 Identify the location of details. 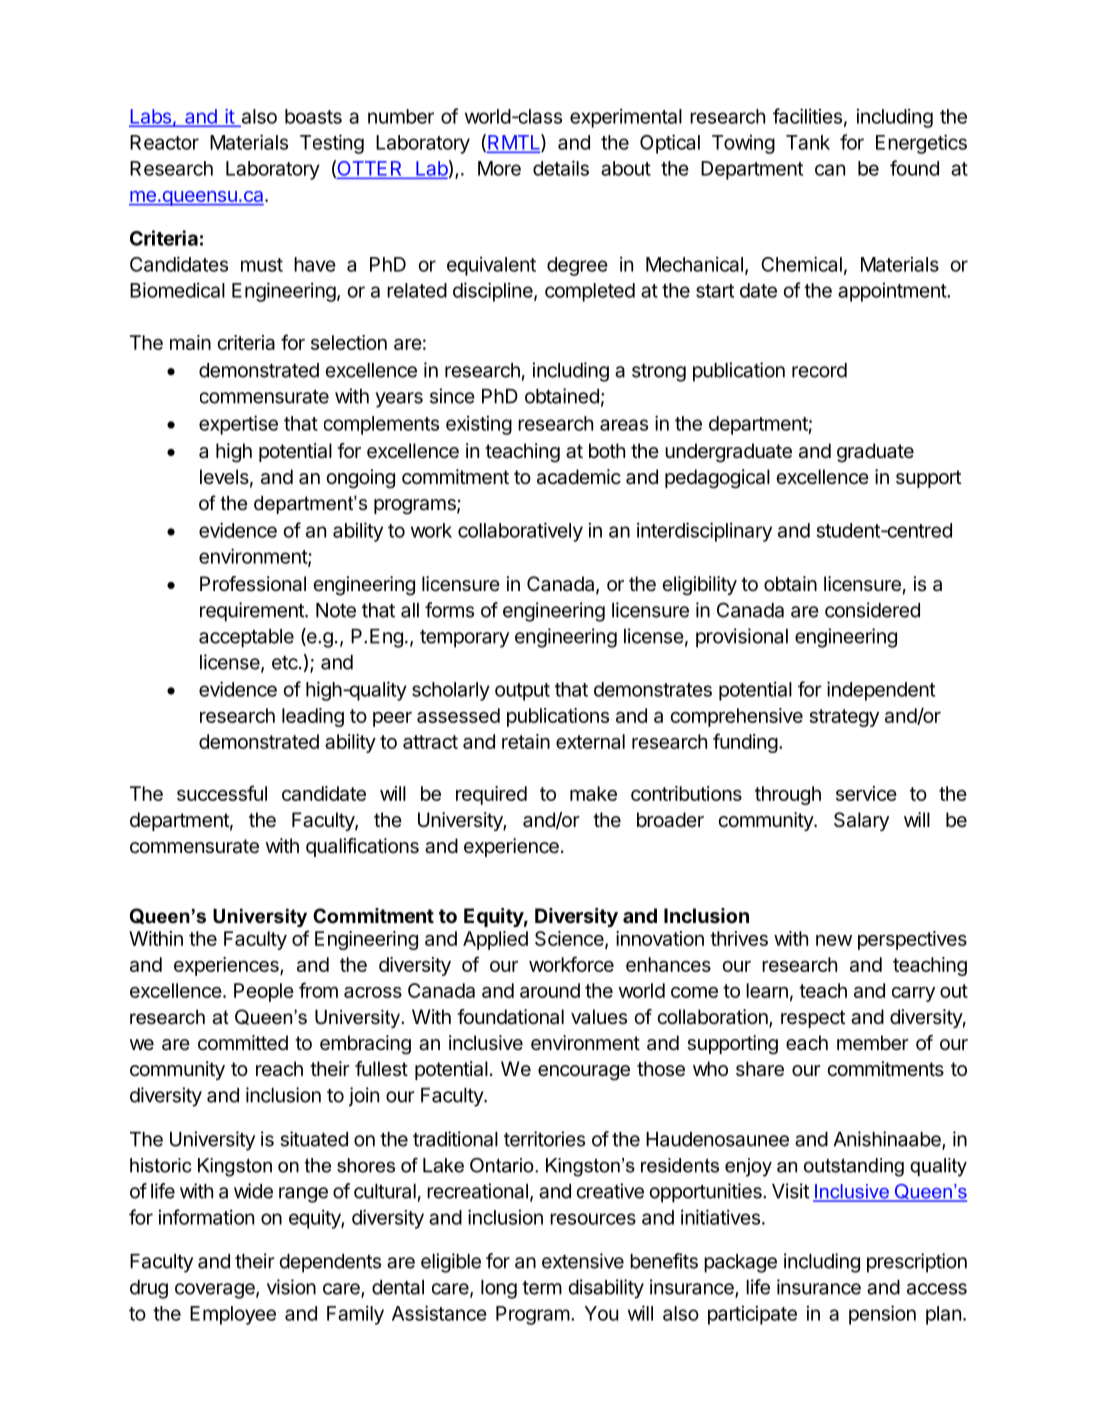
(561, 168).
